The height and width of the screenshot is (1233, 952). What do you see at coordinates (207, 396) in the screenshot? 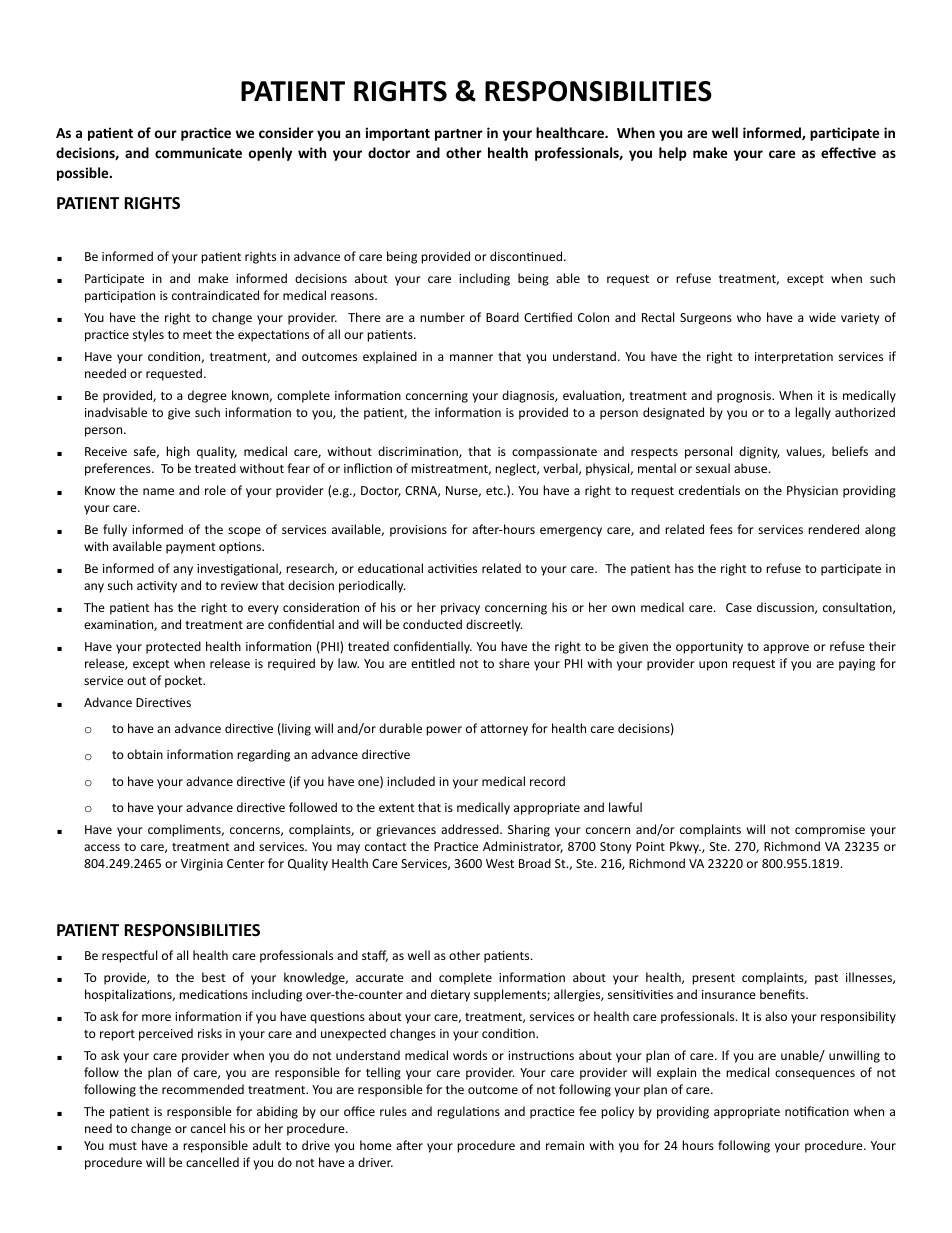
I see `degree` at bounding box center [207, 396].
